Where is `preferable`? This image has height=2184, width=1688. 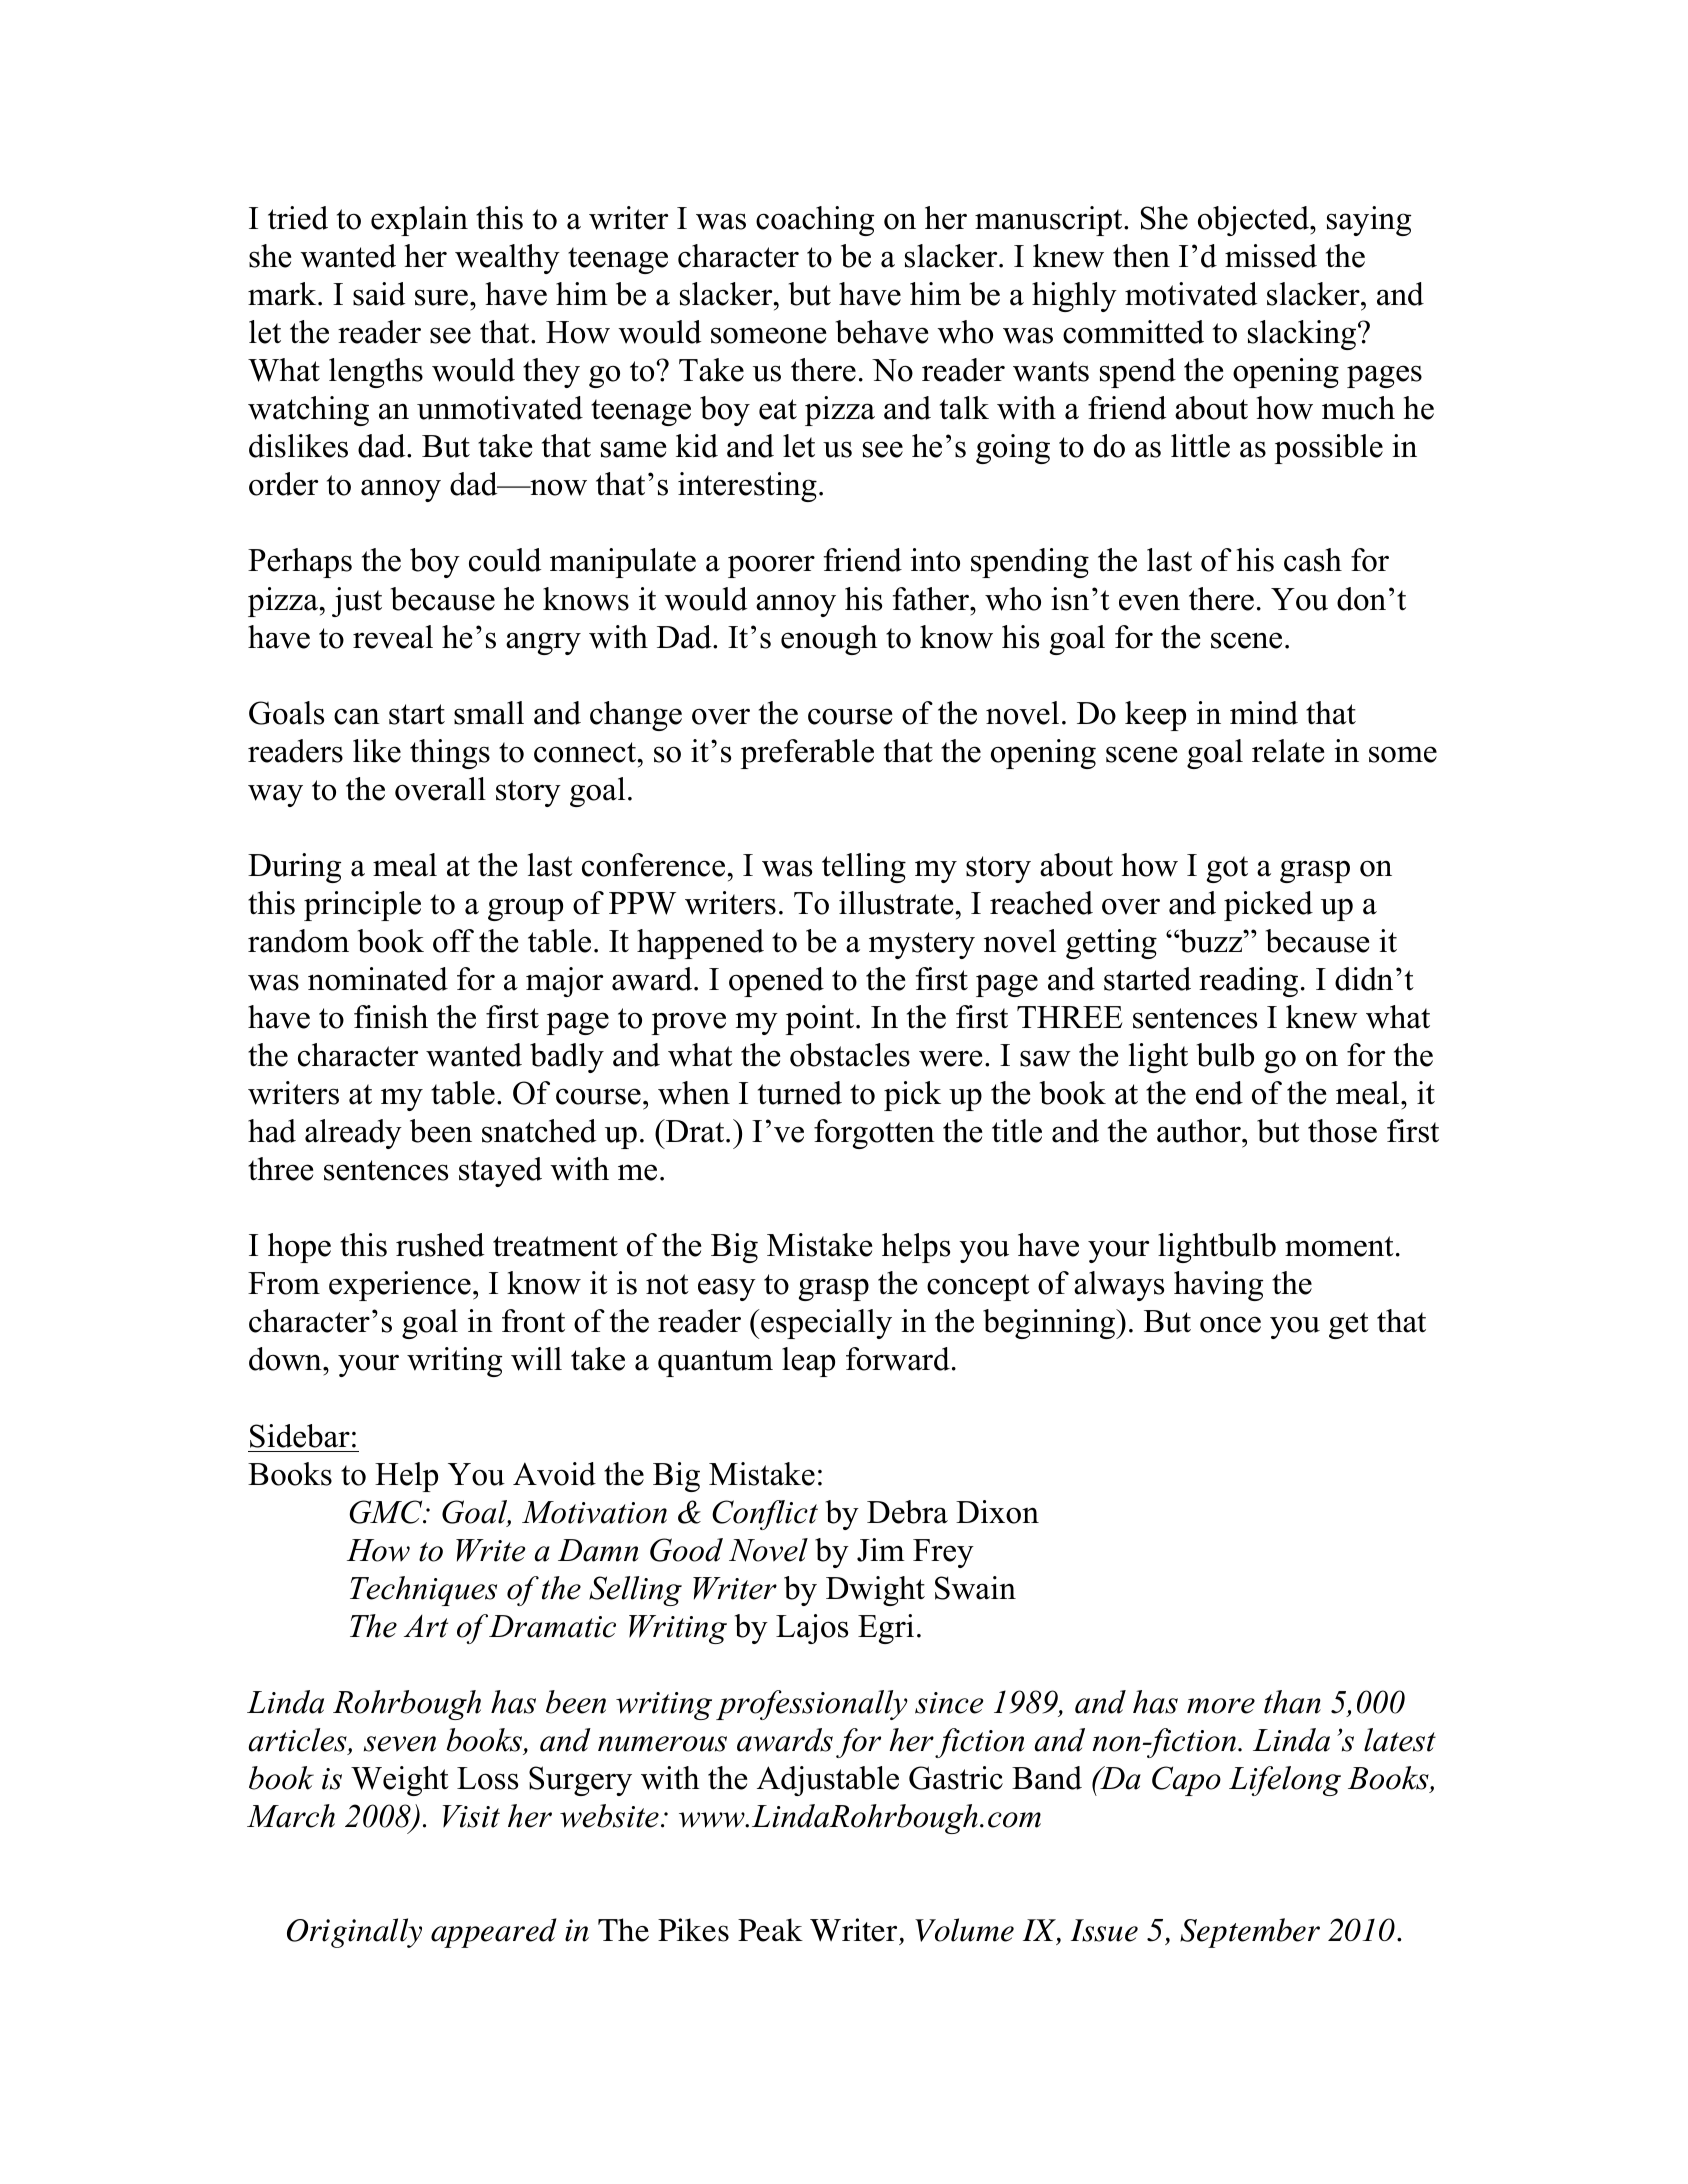 preferable is located at coordinates (807, 754).
